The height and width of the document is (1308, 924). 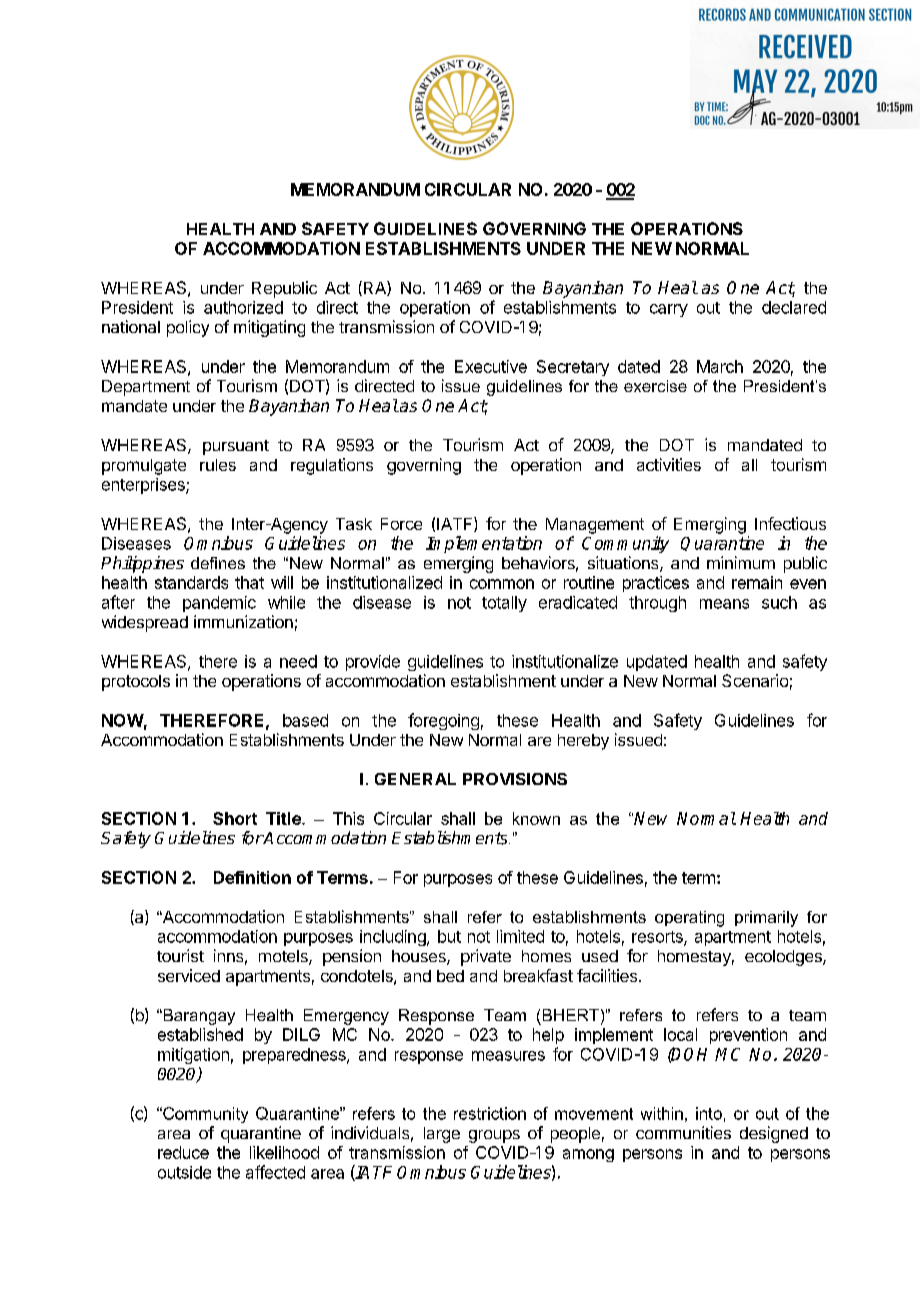 What do you see at coordinates (183, 1152) in the document?
I see `reduce` at bounding box center [183, 1152].
